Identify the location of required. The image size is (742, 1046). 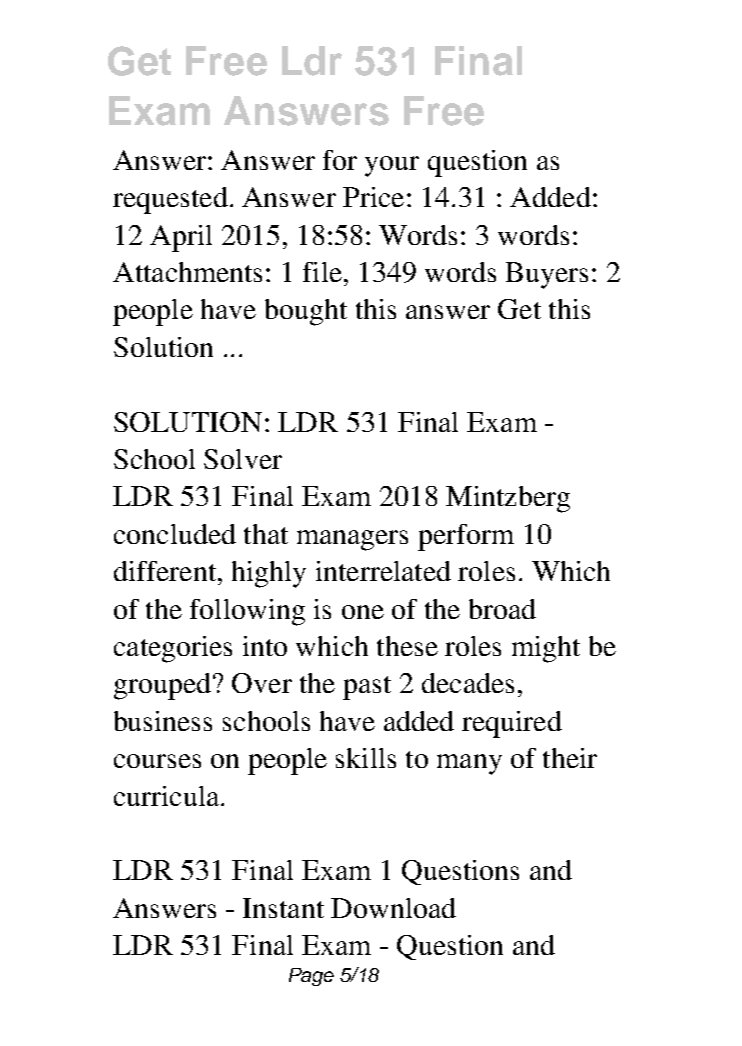
(512, 724).
